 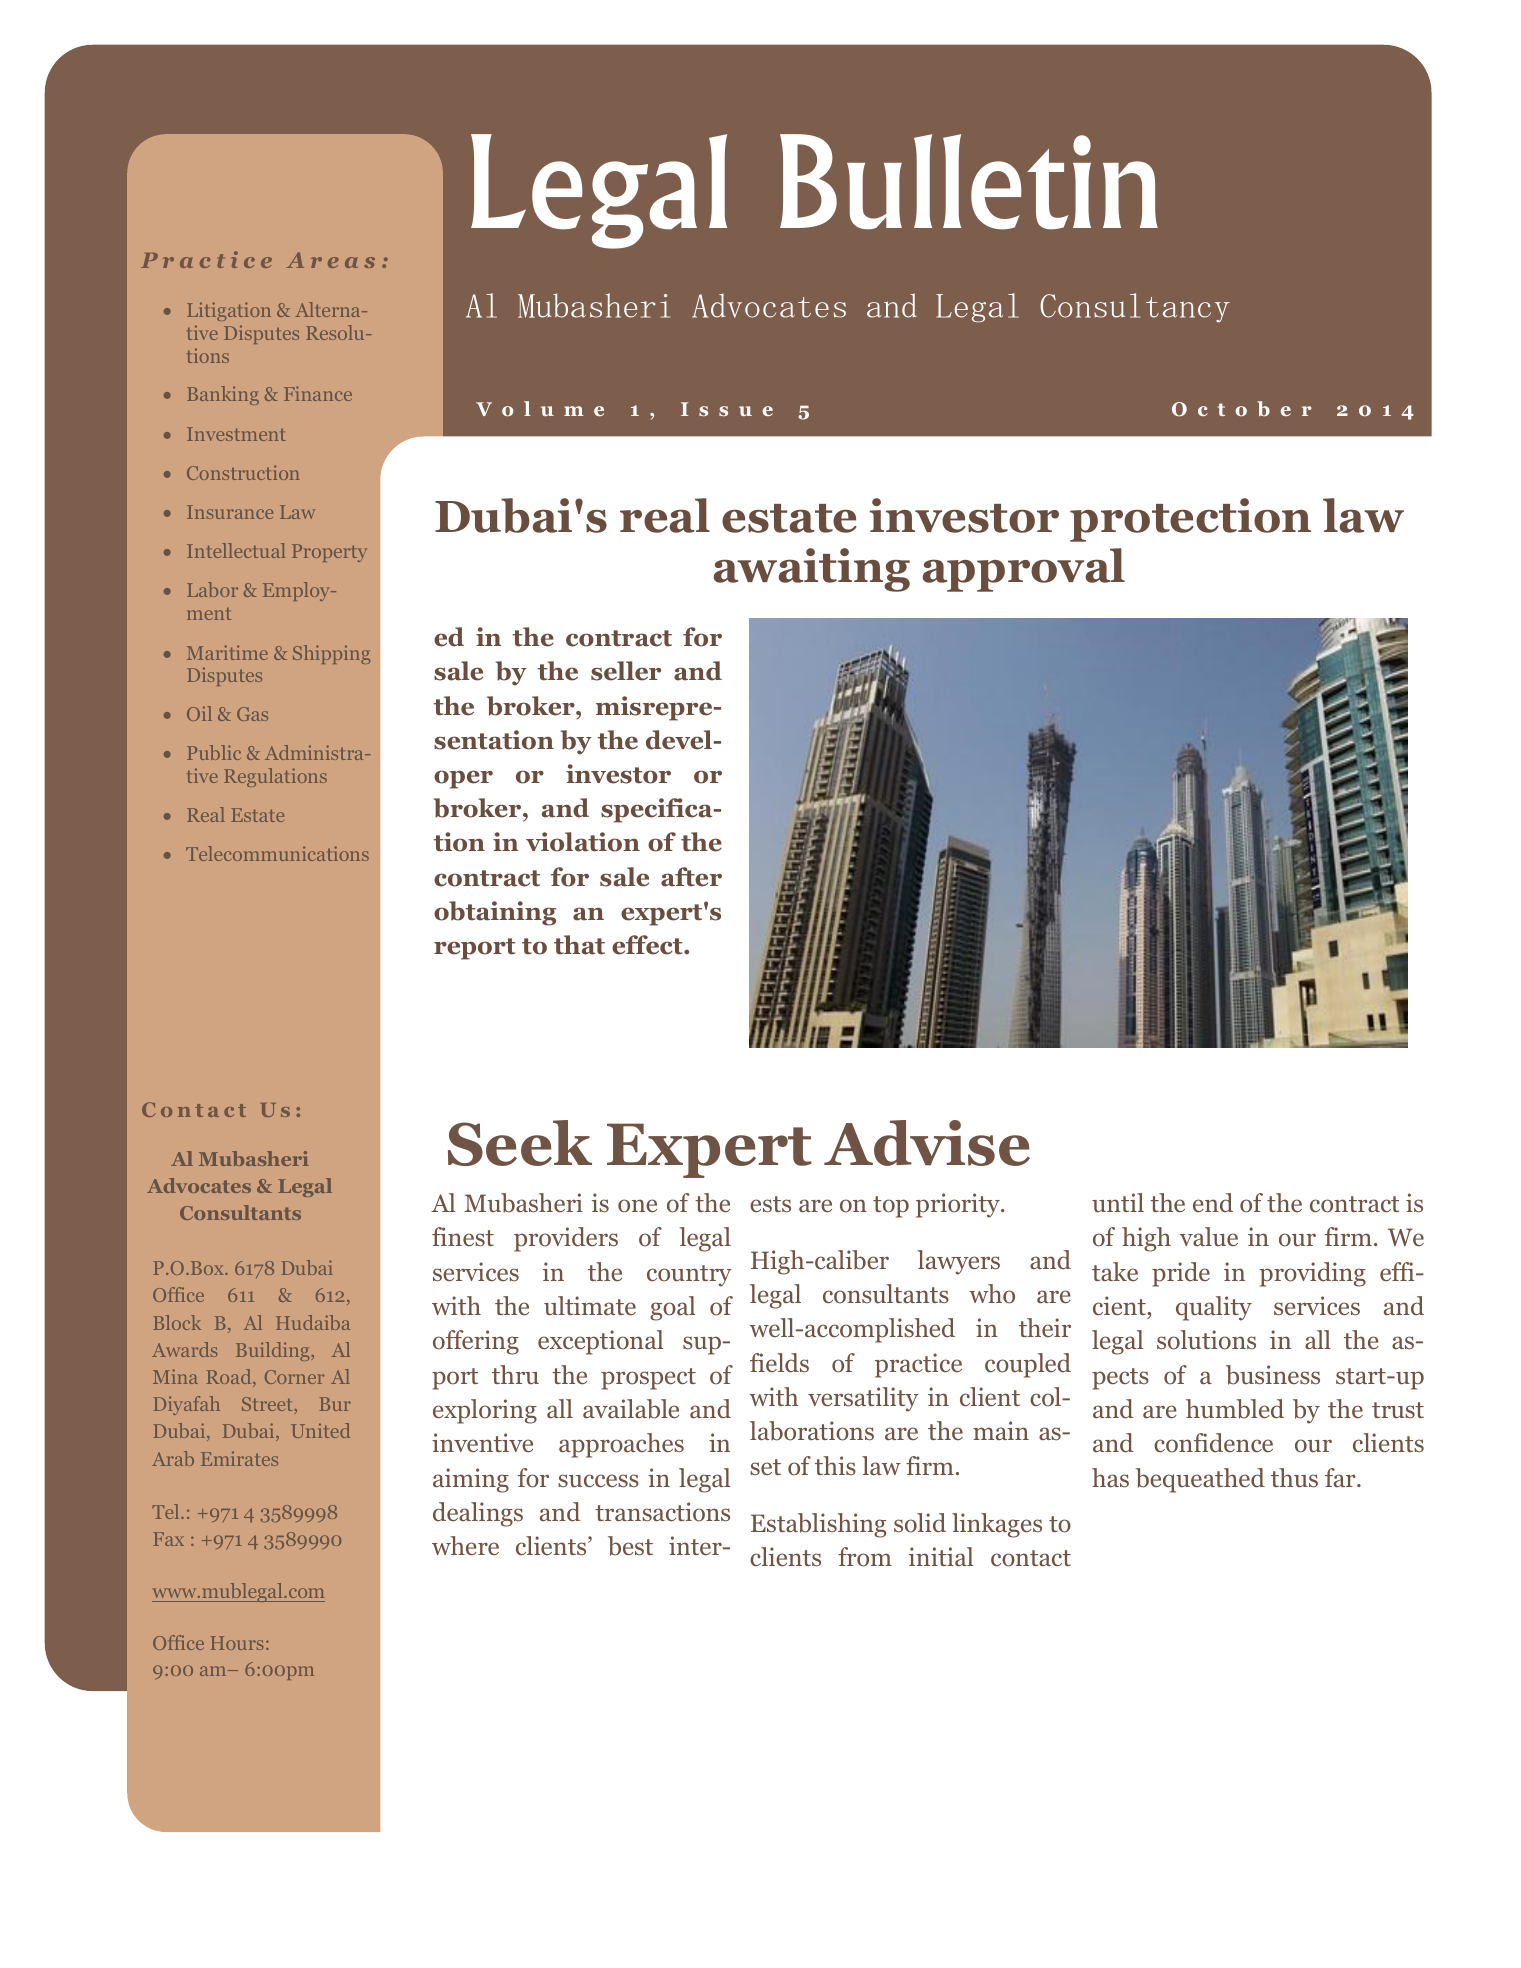 What do you see at coordinates (214, 752) in the screenshot?
I see `Public` at bounding box center [214, 752].
